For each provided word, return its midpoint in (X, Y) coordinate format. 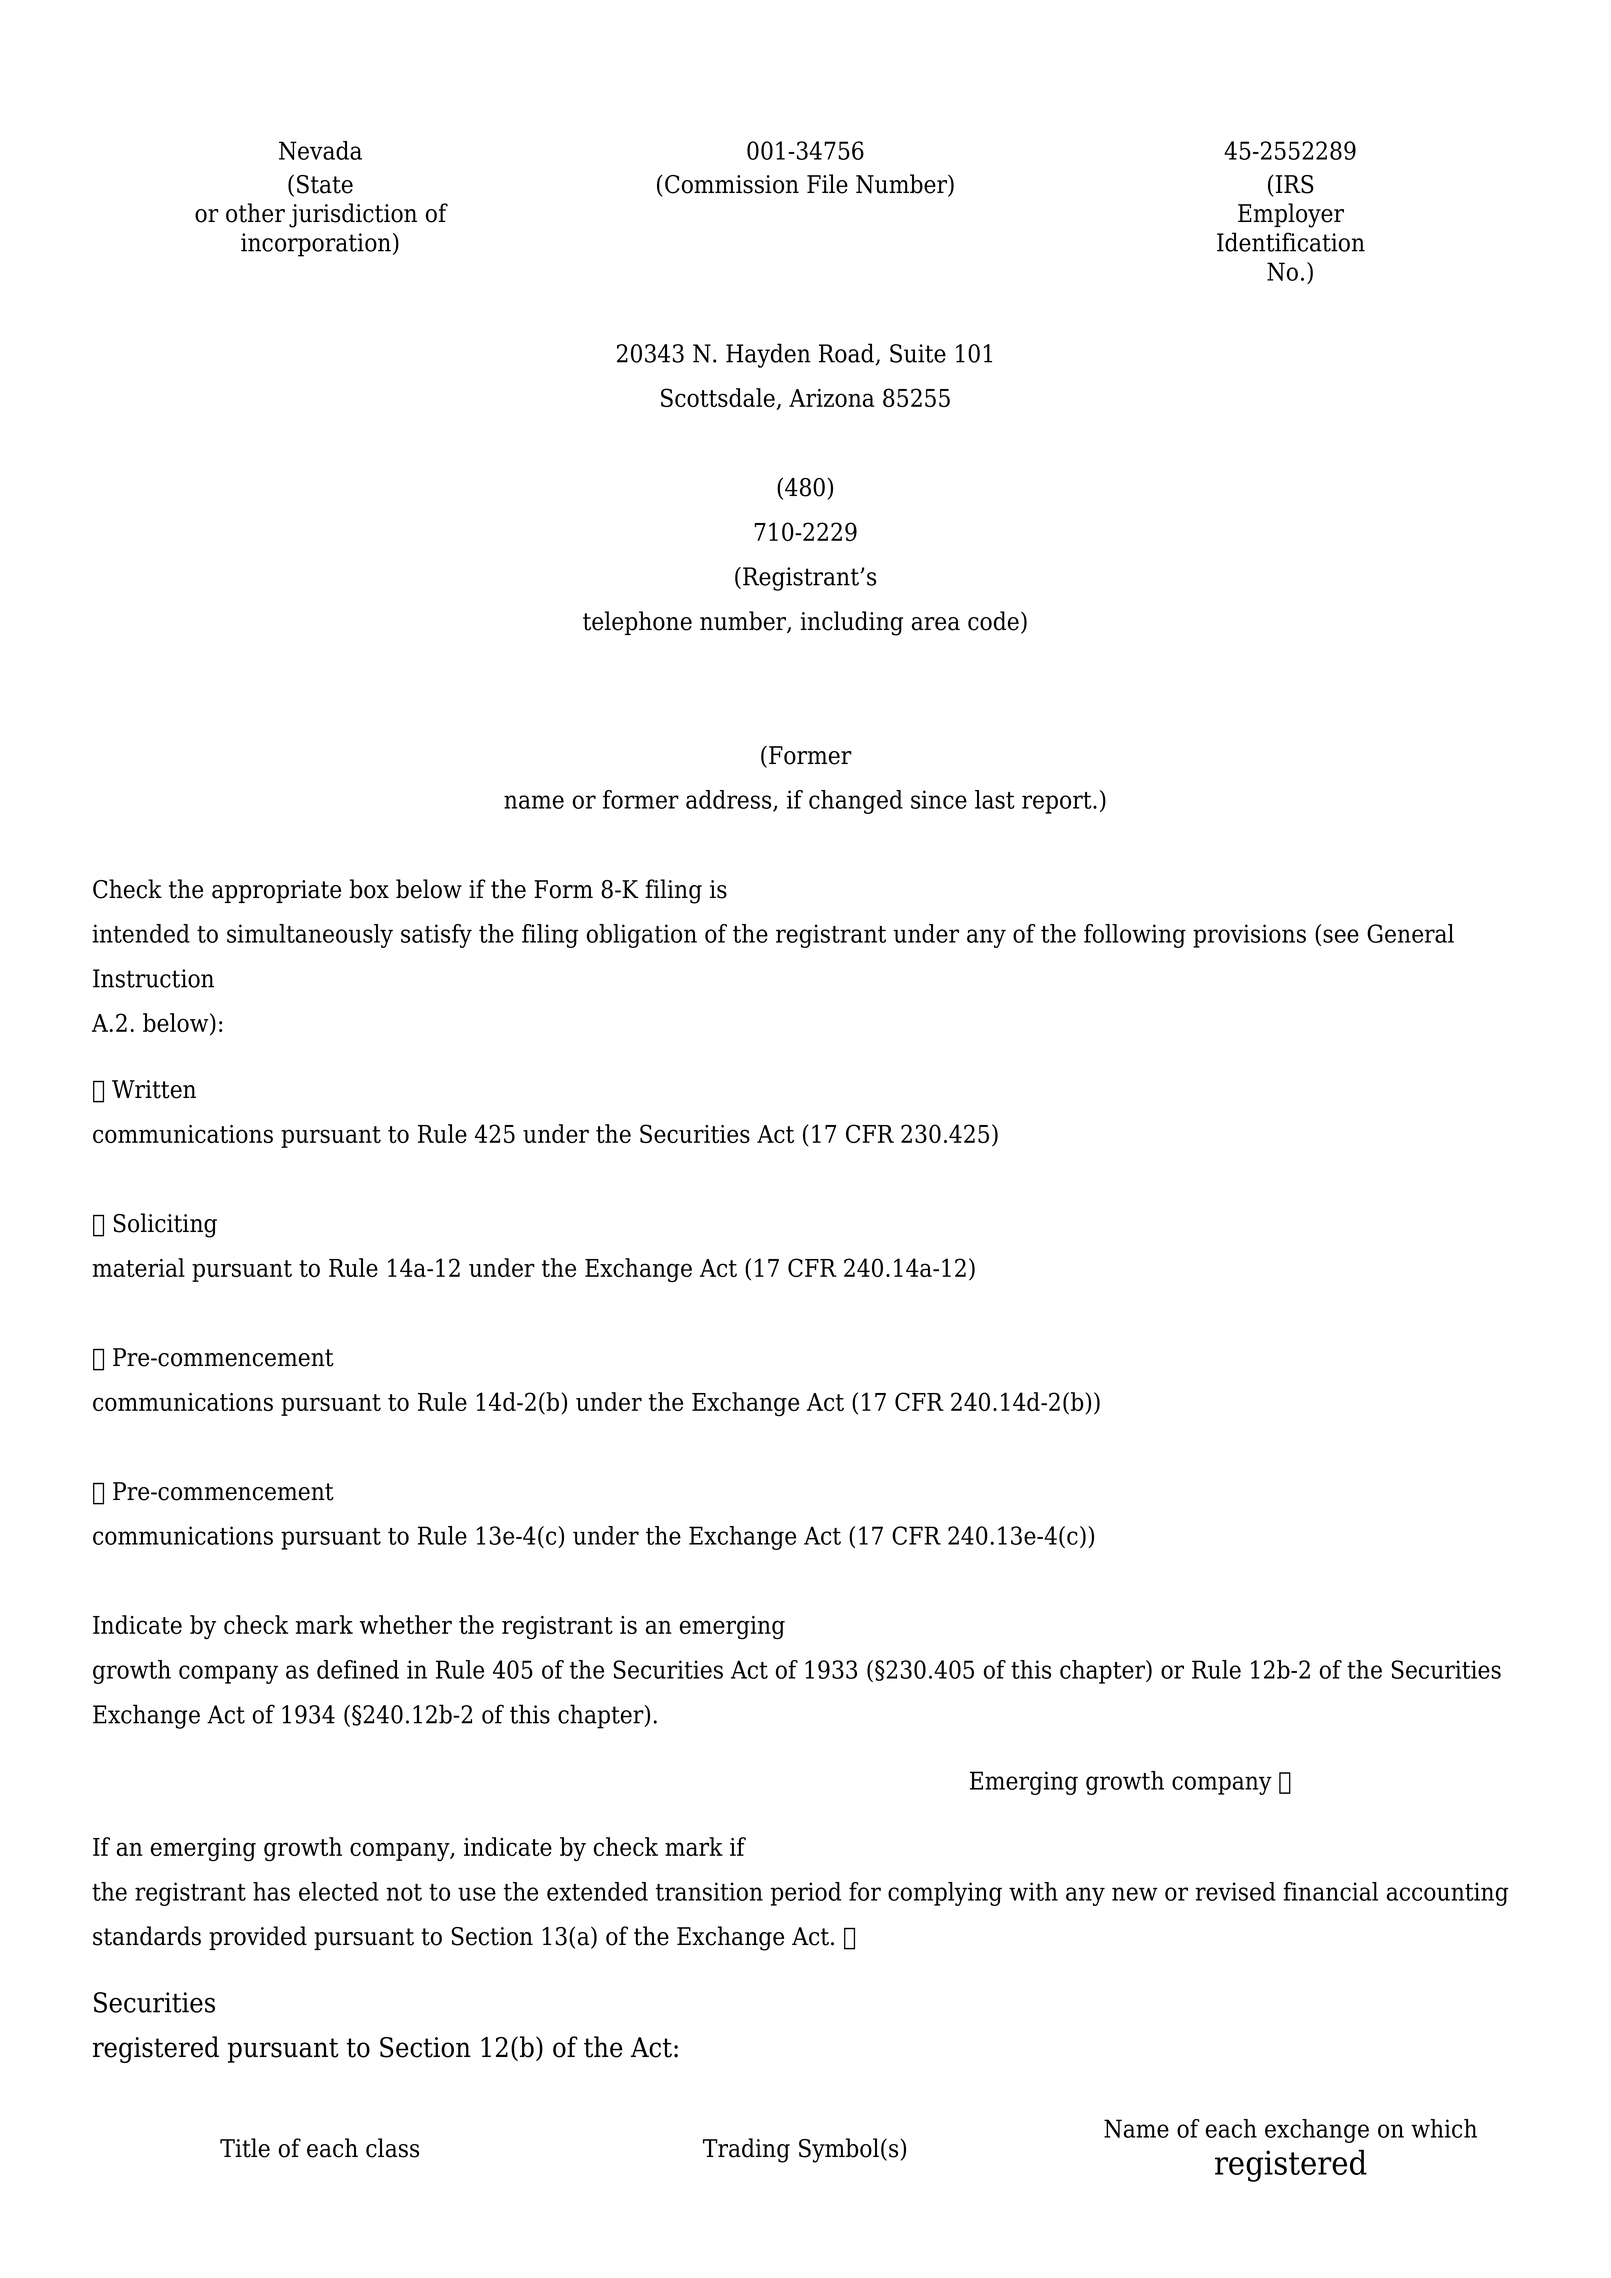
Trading (746, 2150)
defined (358, 1669)
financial (1330, 1891)
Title (245, 2148)
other (255, 213)
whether (406, 1624)
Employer (1291, 215)
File (827, 184)
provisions (1249, 936)
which (1444, 2128)
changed (856, 802)
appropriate (276, 891)
